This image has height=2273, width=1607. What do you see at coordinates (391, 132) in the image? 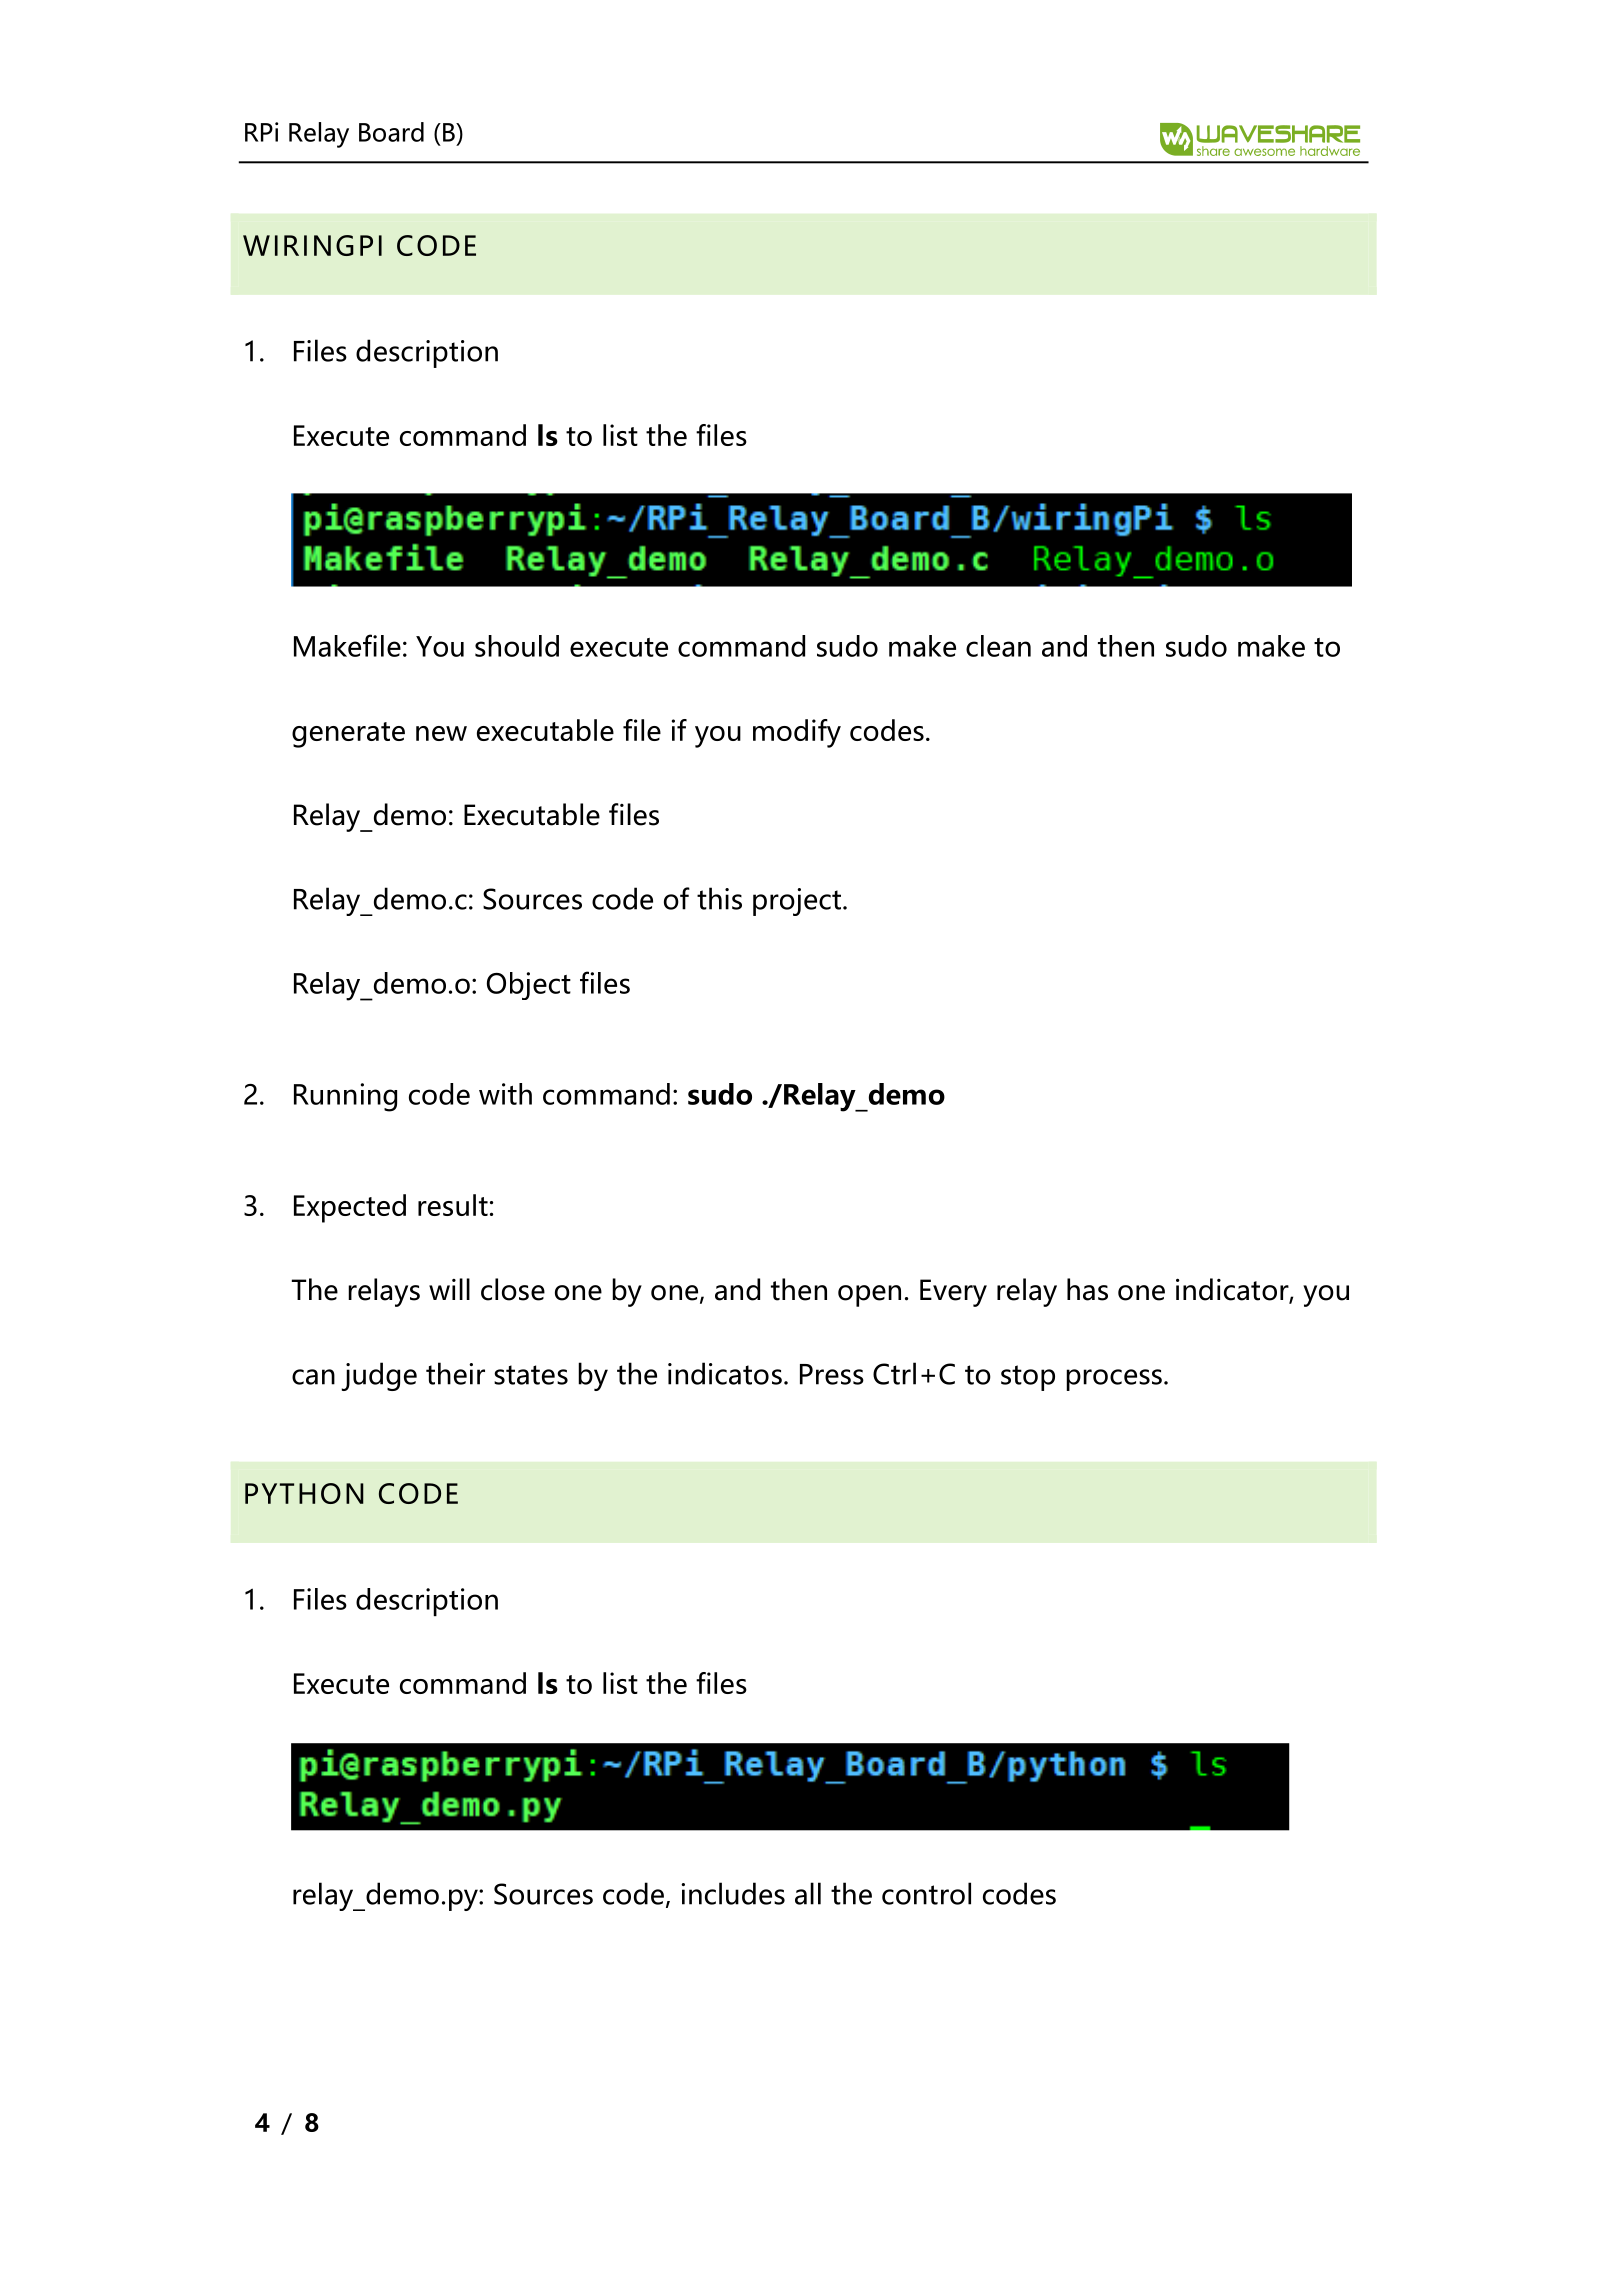
I see `Board` at bounding box center [391, 132].
